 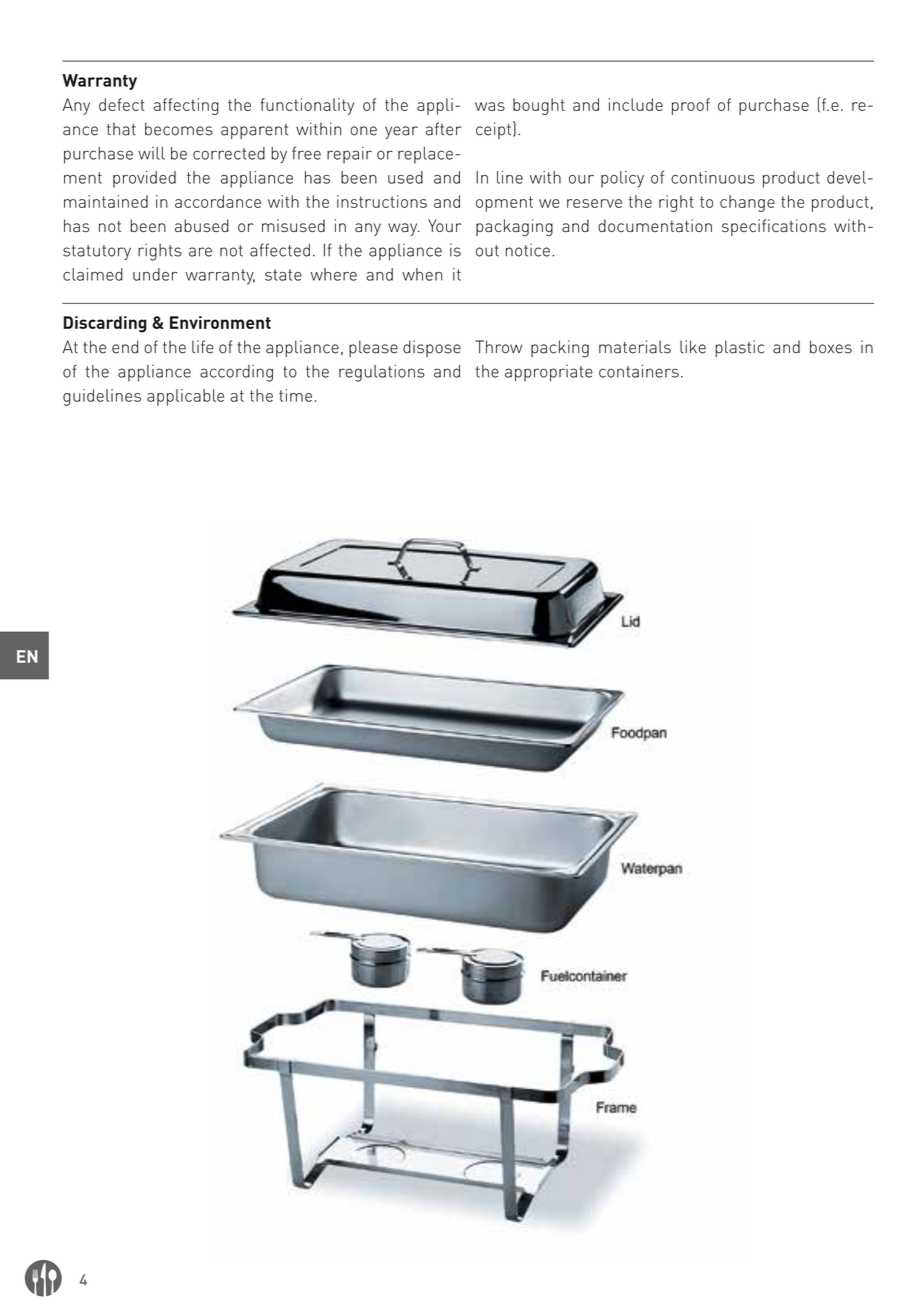 I want to click on instructions, so click(x=382, y=201).
